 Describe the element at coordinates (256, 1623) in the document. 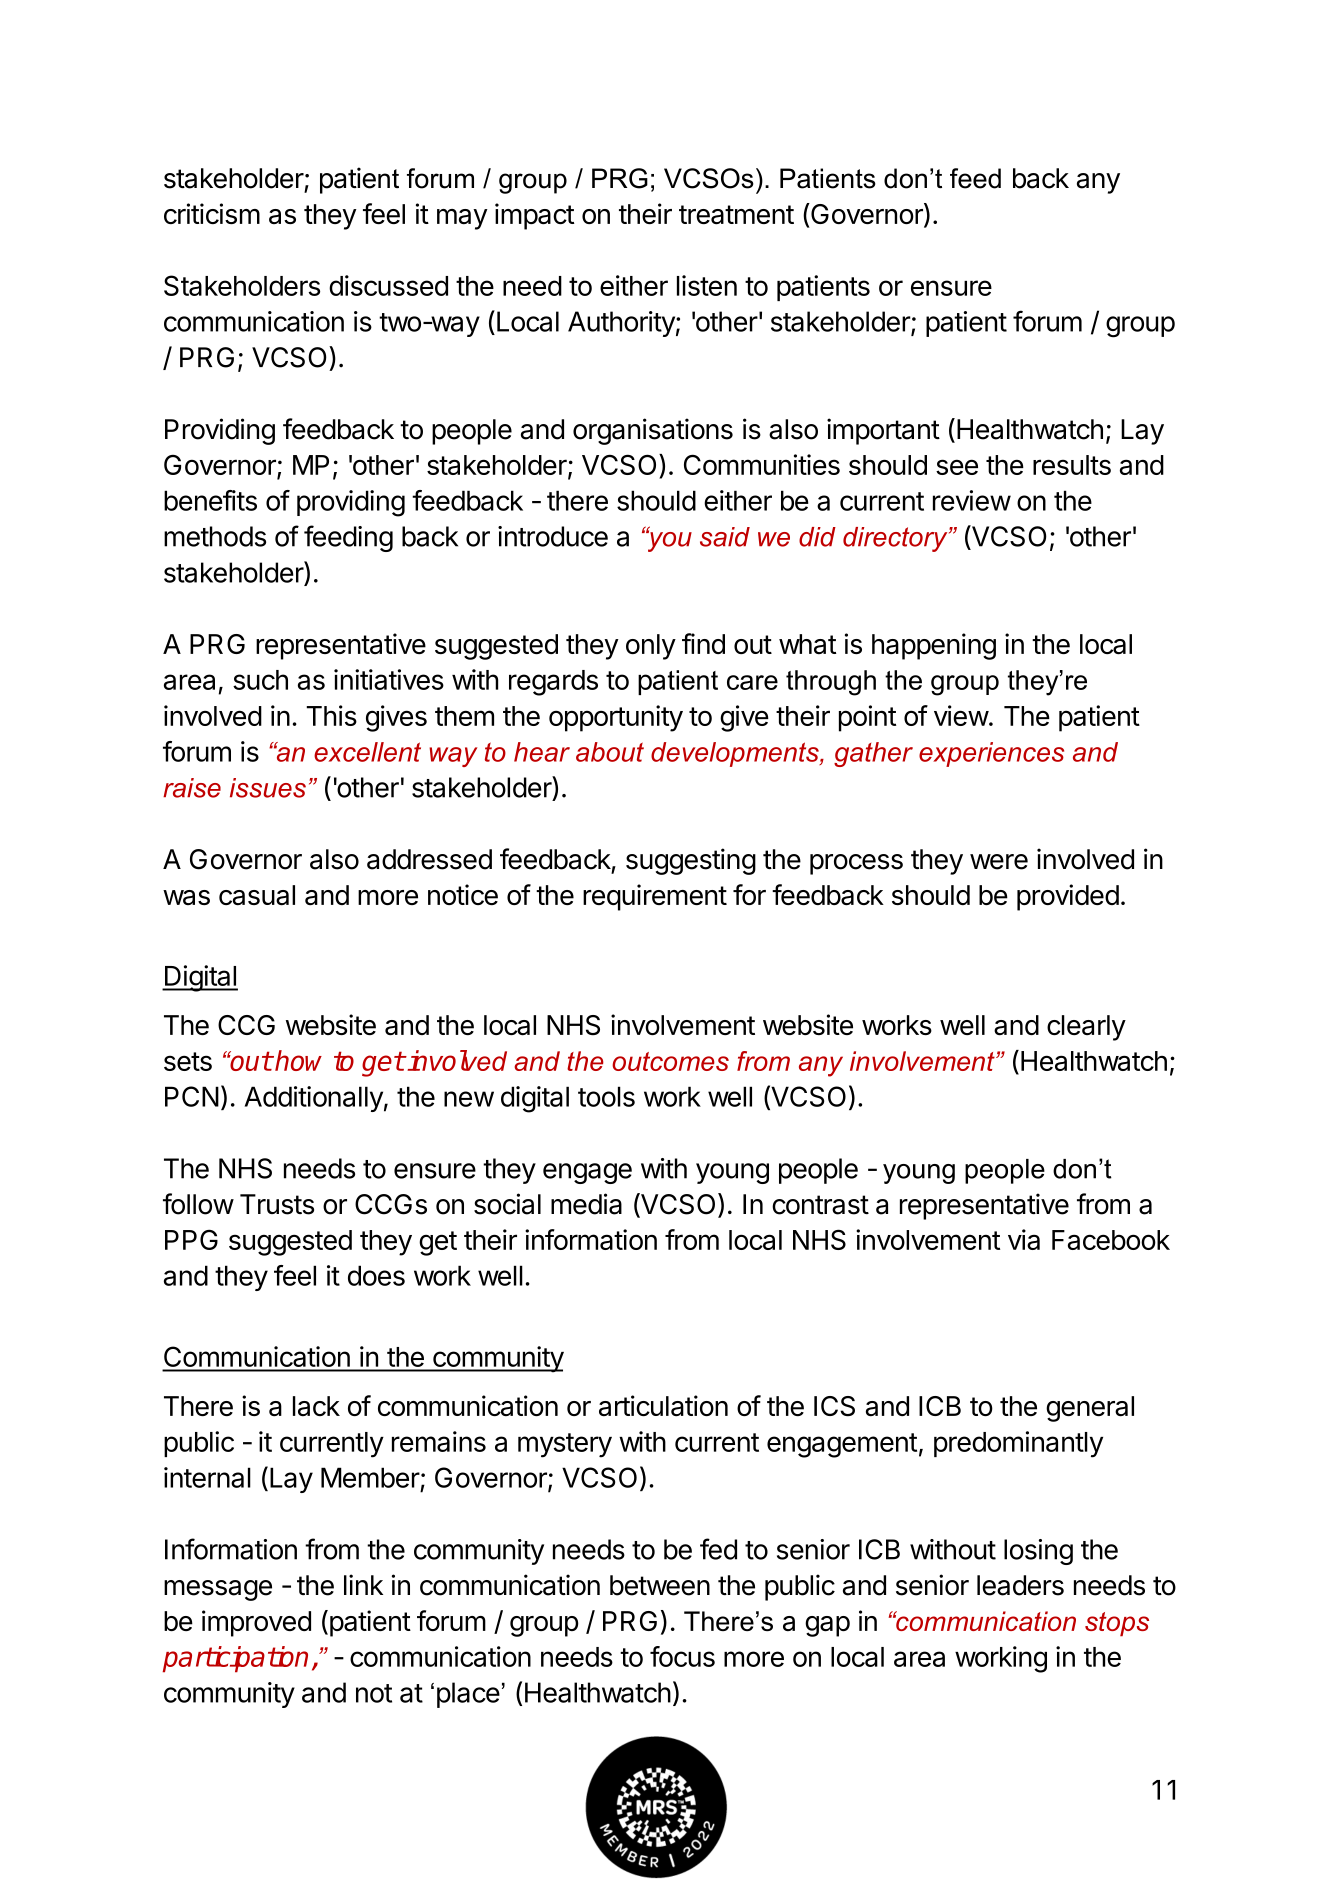

I see `improved` at that location.
